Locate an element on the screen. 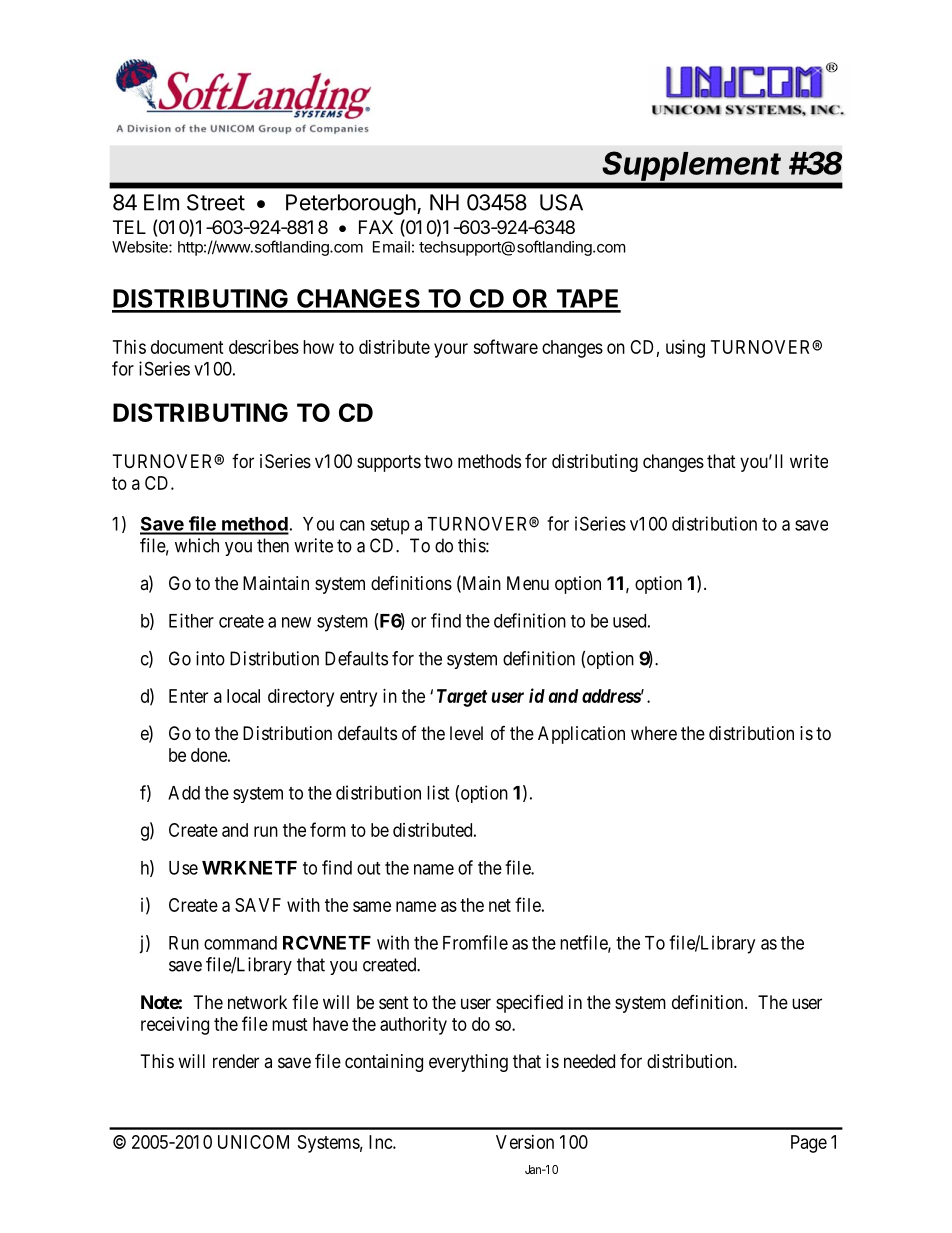 The width and height of the screenshot is (952, 1233). where is located at coordinates (654, 733).
